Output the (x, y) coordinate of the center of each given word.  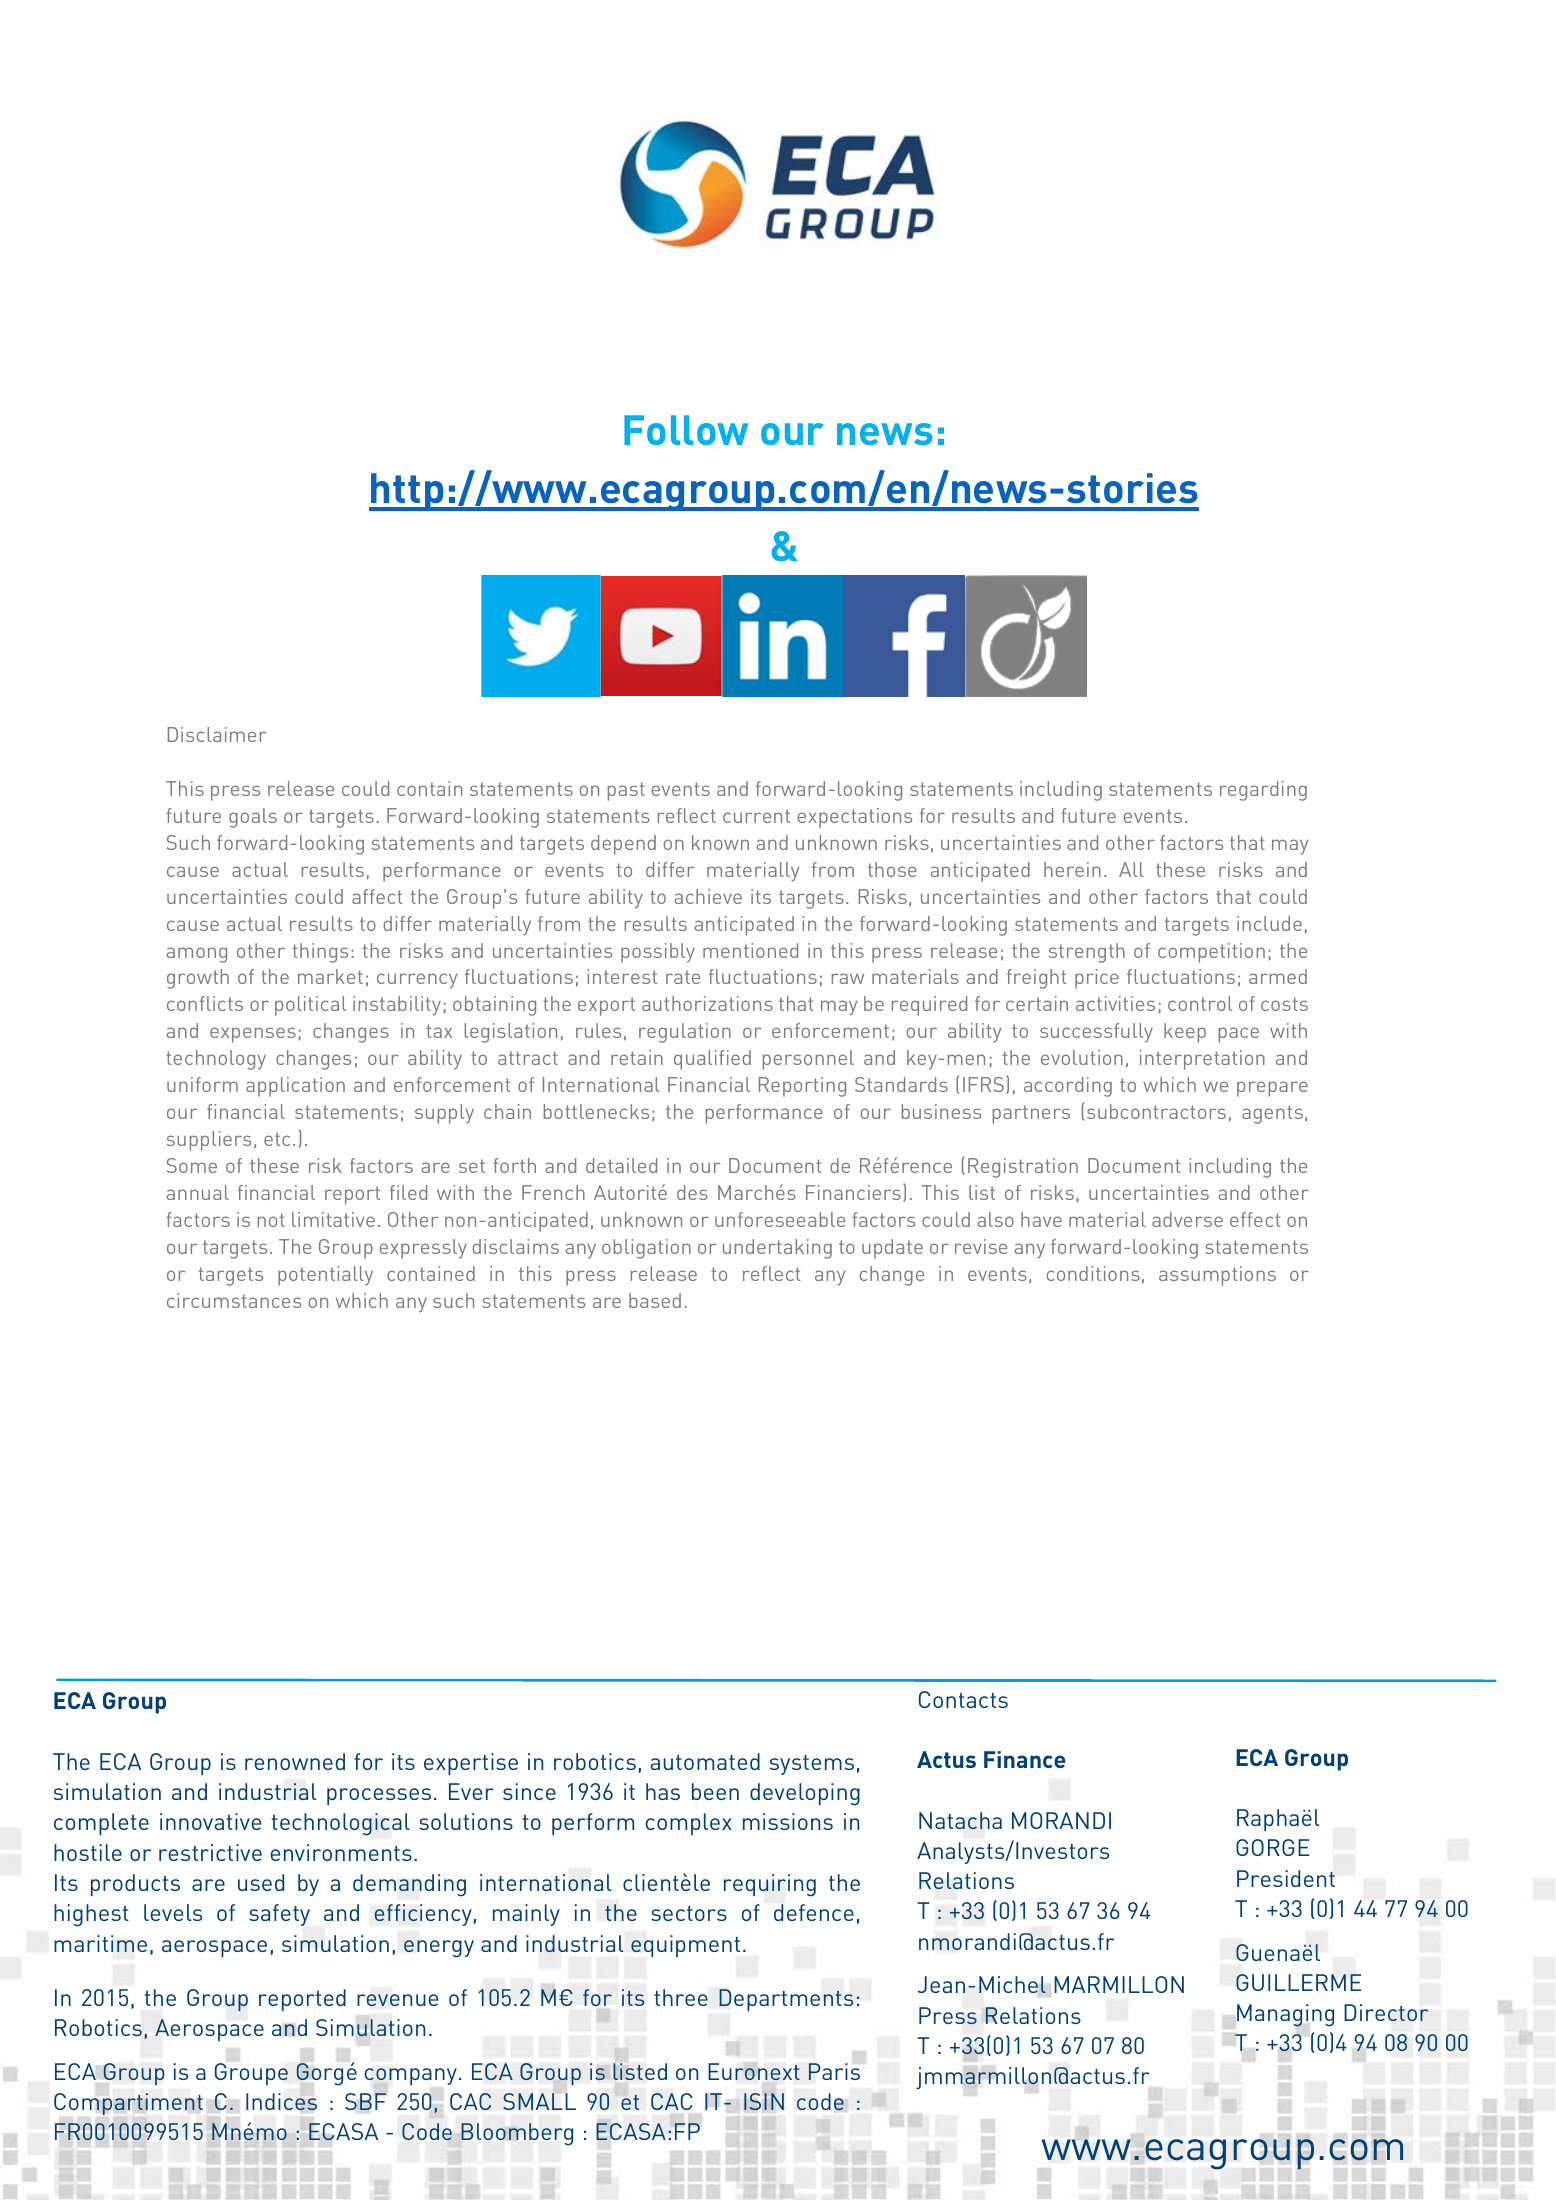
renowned (295, 1761)
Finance (1025, 1759)
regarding (1263, 791)
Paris (834, 2071)
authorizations (707, 1003)
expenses (253, 1035)
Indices (281, 2102)
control (1200, 1003)
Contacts (963, 1699)
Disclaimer (217, 734)
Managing (1285, 2015)
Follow (686, 430)
